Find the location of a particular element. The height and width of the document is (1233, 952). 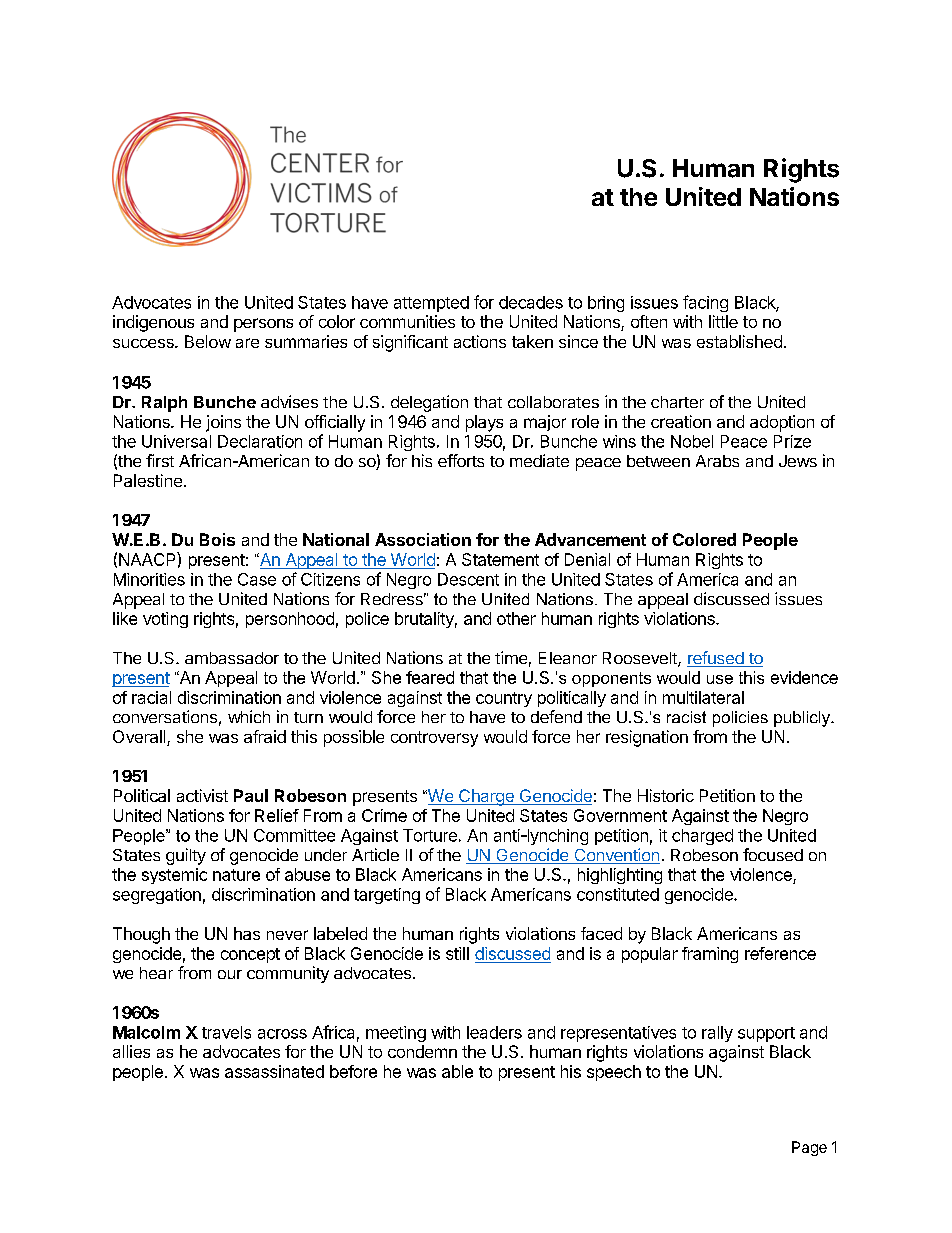

Below is located at coordinates (208, 341).
